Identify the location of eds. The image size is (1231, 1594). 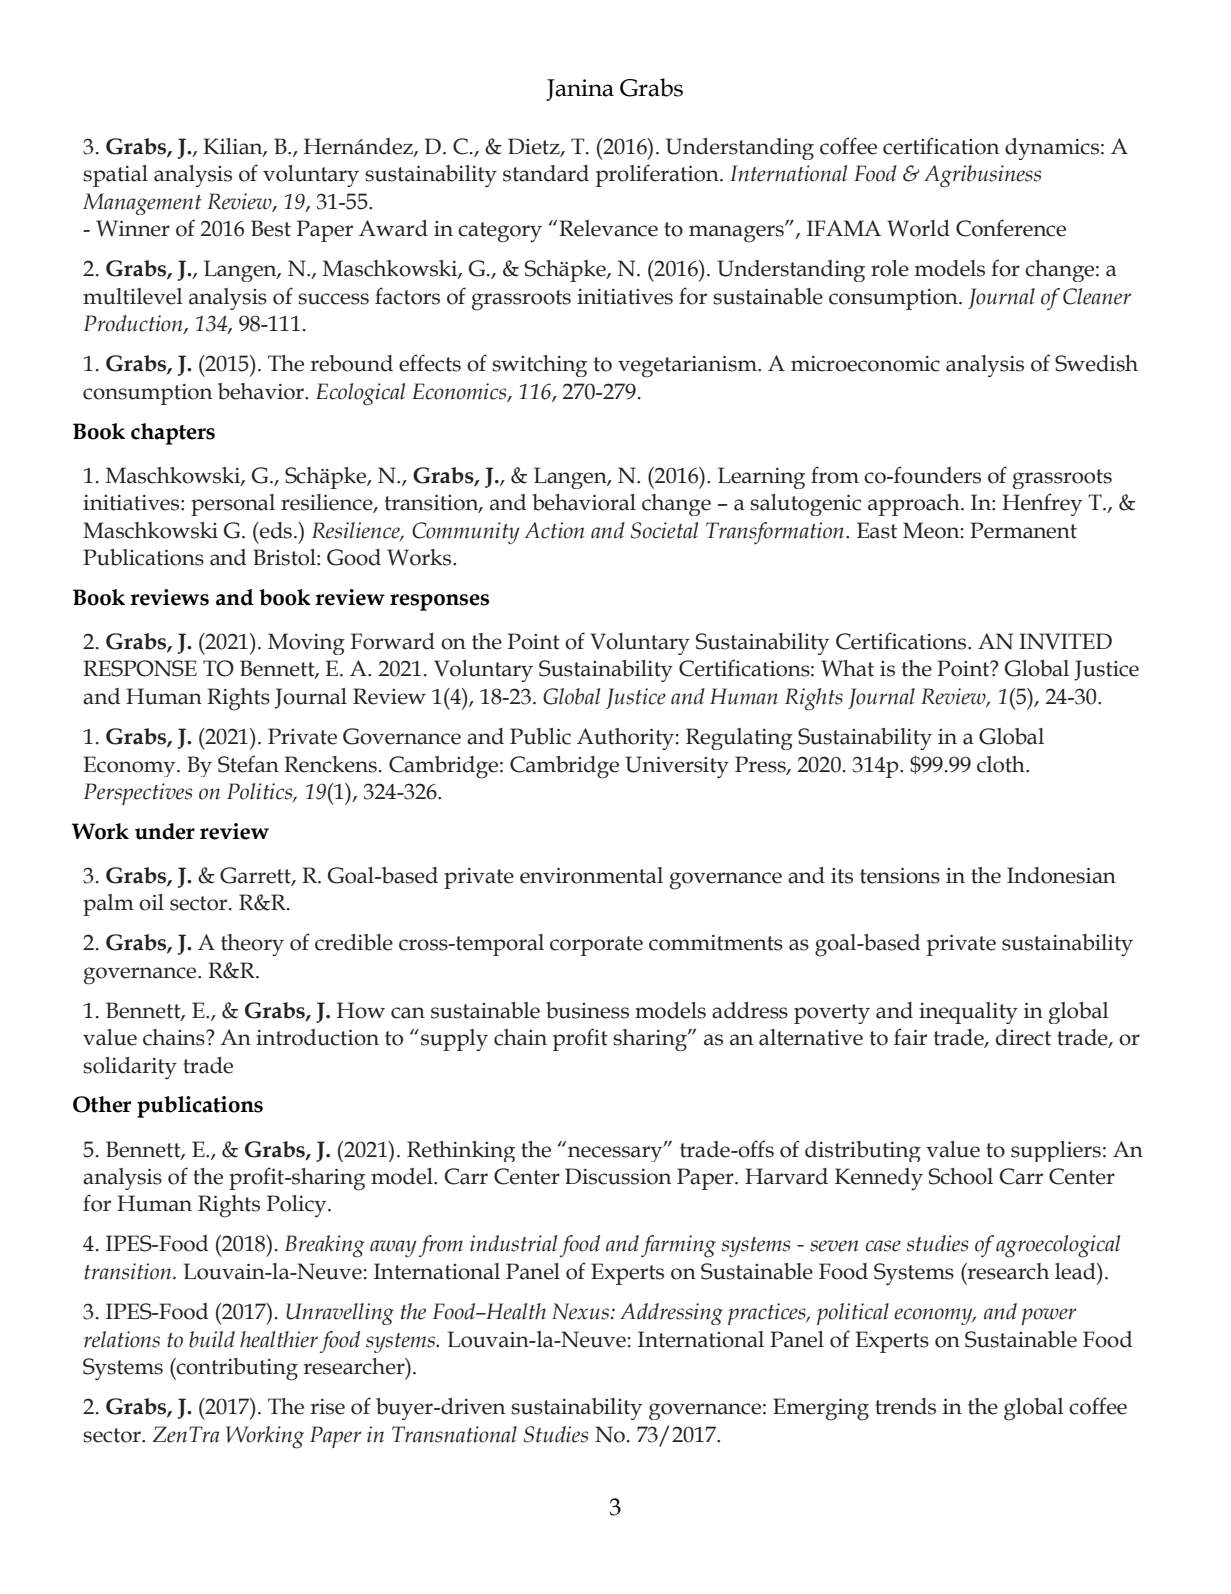
(275, 530).
